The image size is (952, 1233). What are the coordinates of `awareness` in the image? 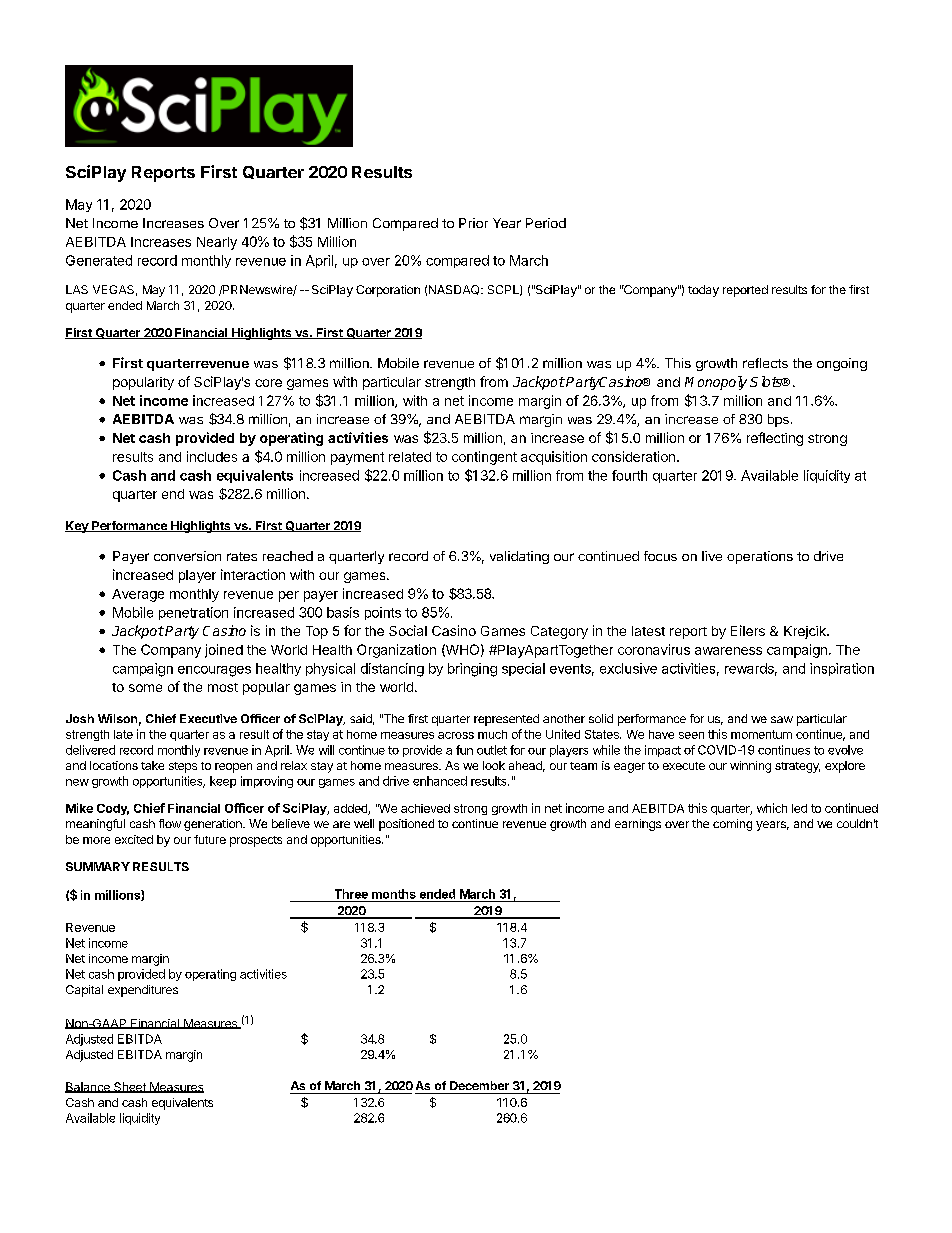 It's located at (728, 651).
